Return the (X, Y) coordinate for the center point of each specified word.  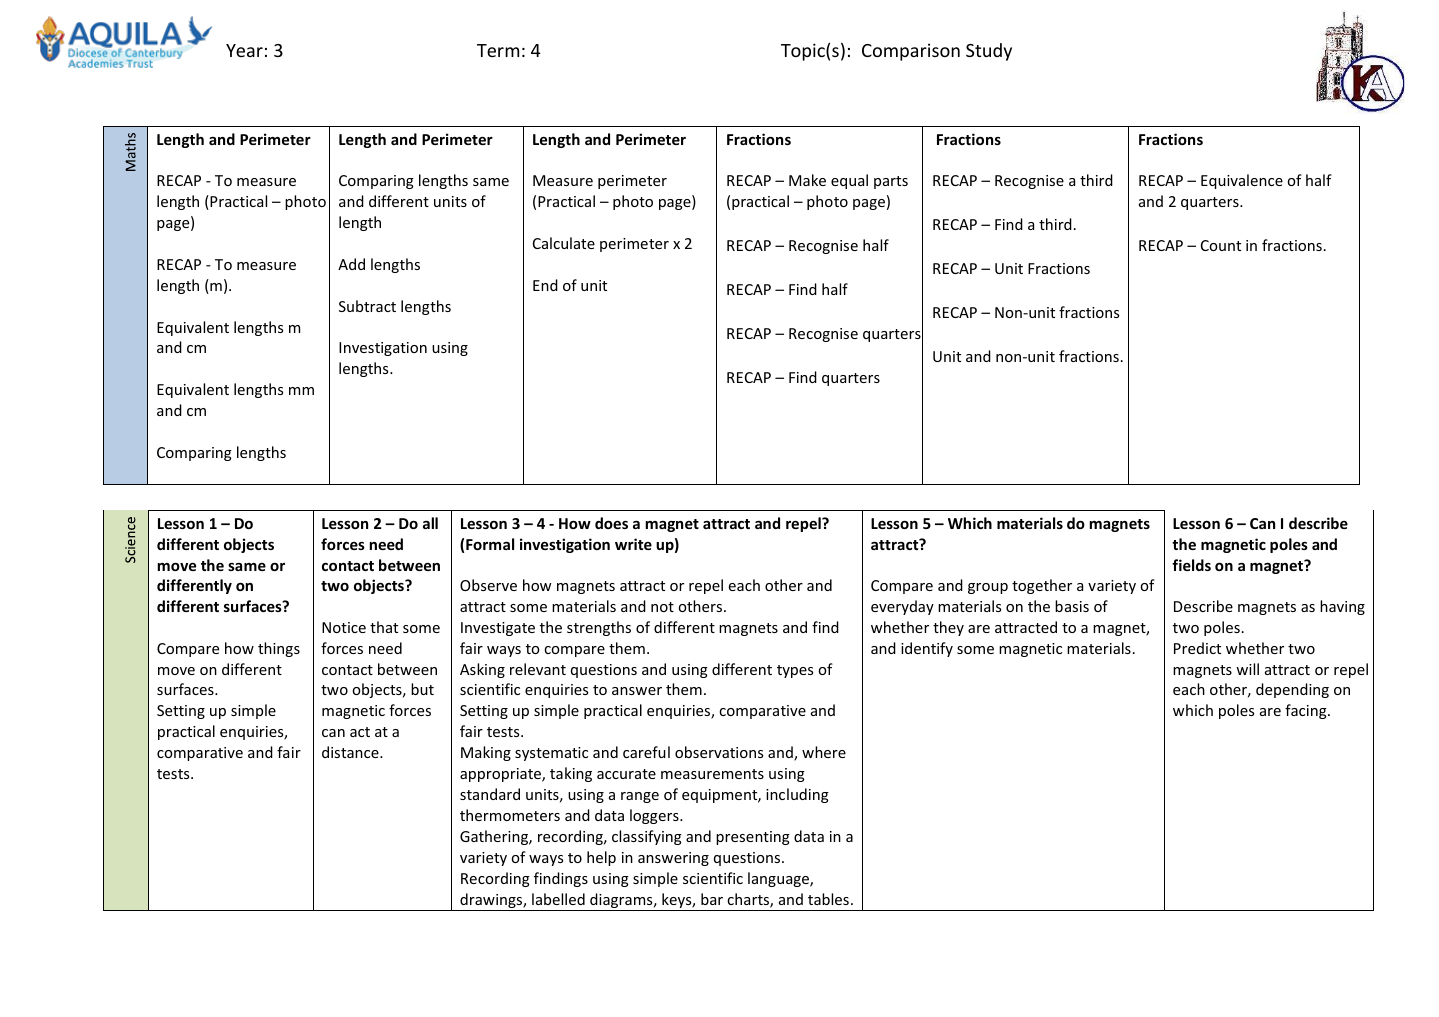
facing (1307, 711)
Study (989, 52)
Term (498, 50)
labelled (558, 899)
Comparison (911, 52)
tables (828, 899)
